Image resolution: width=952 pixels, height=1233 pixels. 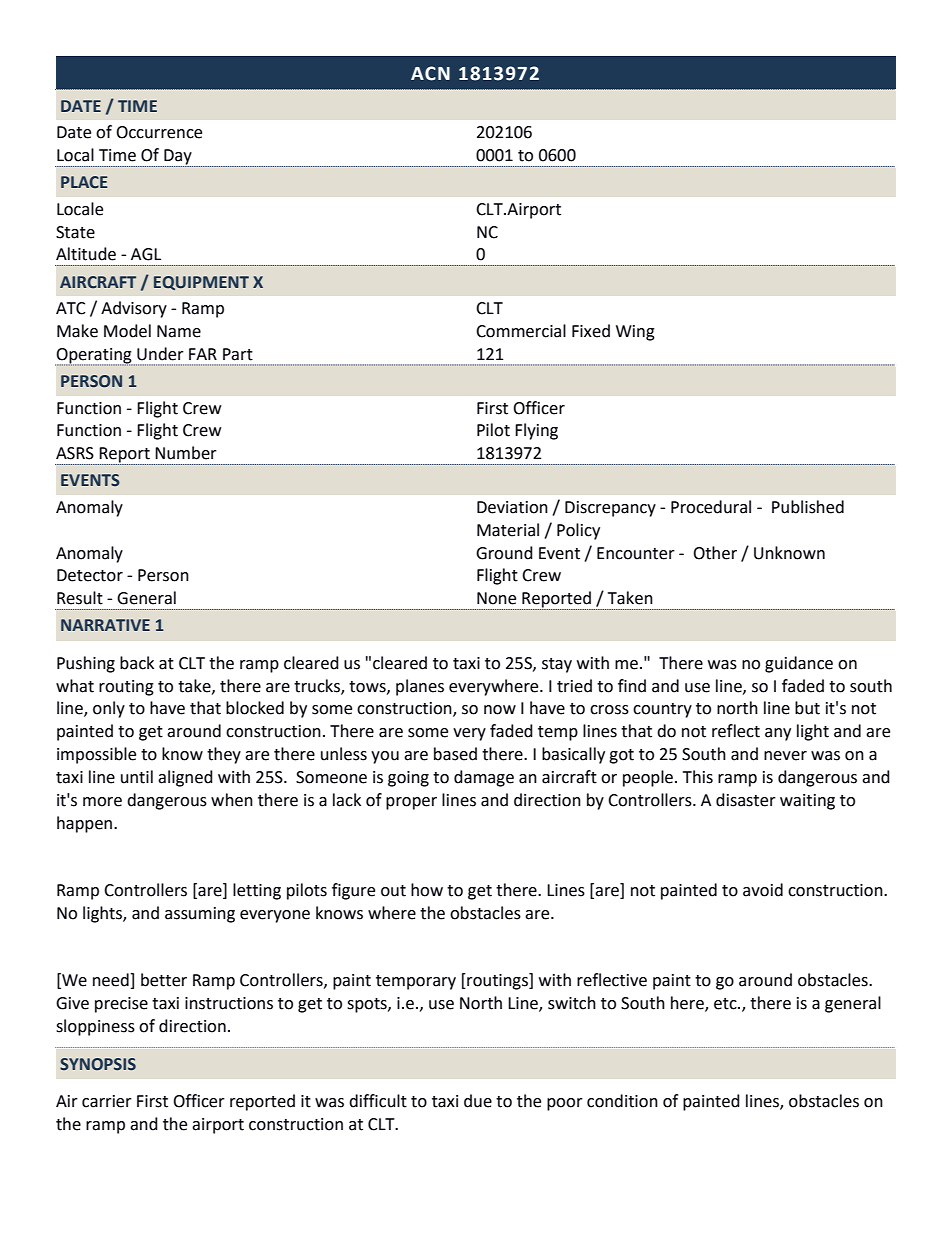 I want to click on None, so click(x=496, y=598).
